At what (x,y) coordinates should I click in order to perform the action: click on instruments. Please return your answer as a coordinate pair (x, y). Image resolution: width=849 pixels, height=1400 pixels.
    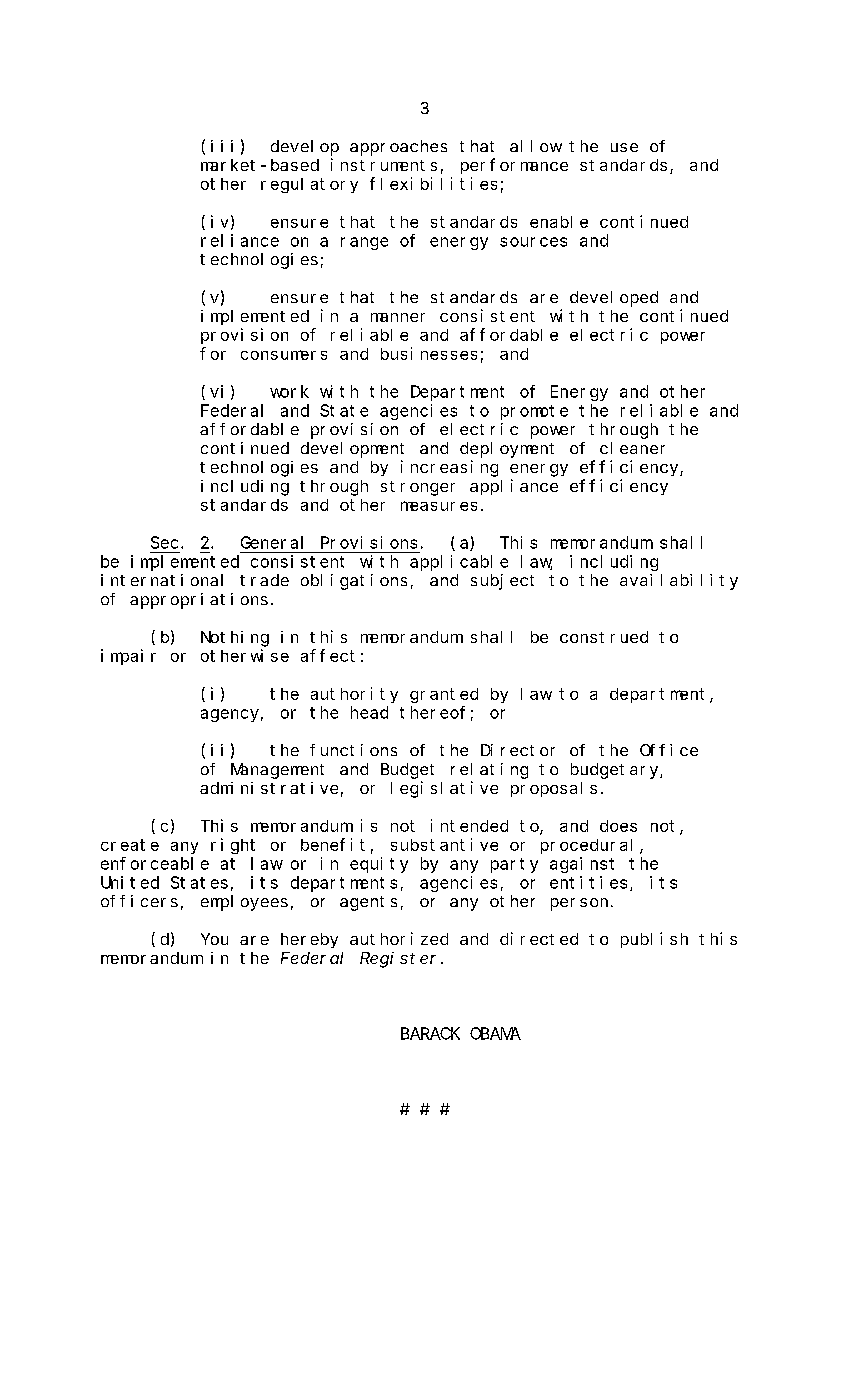
    Looking at the image, I should click on (384, 164).
